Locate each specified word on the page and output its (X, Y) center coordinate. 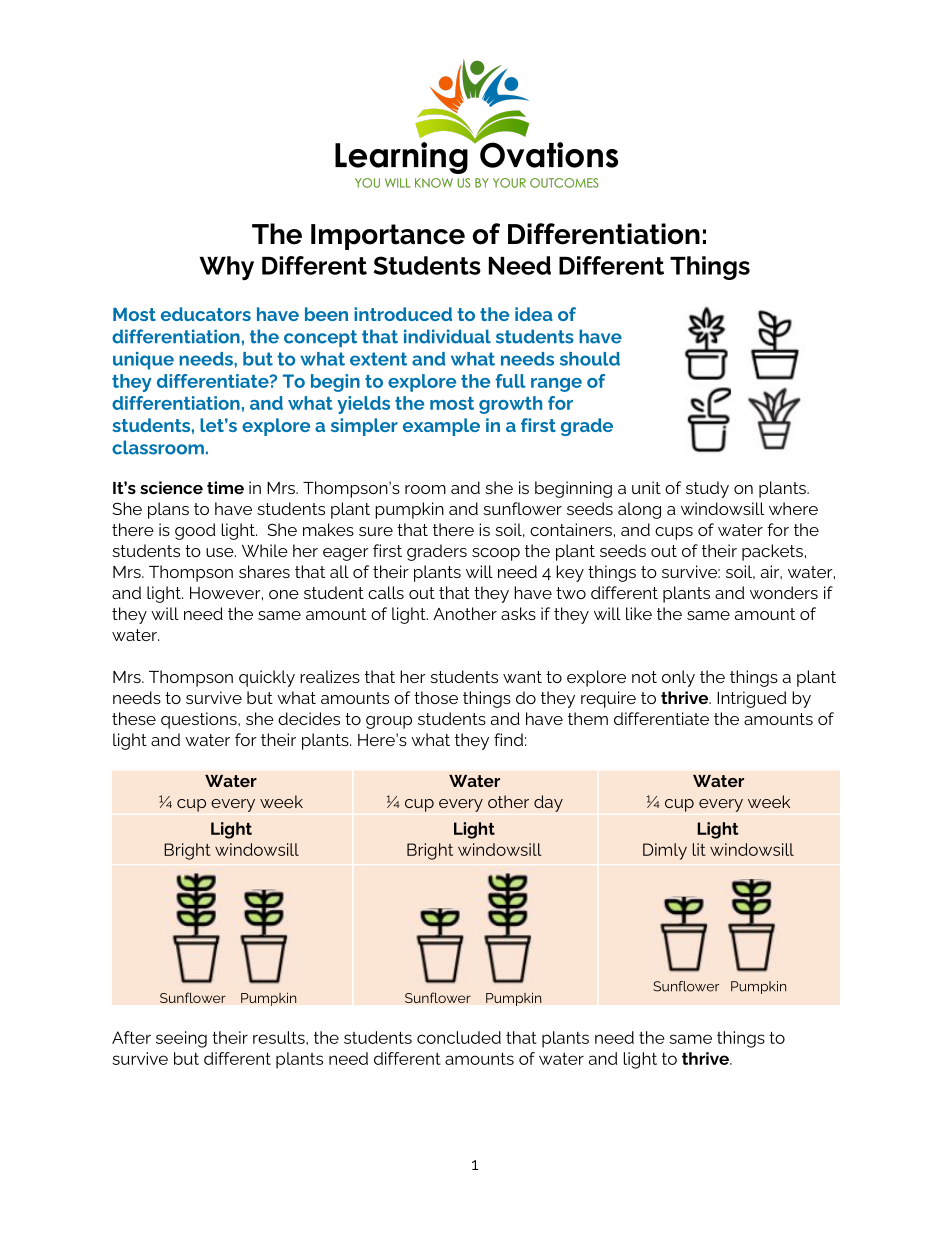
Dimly (665, 851)
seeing (181, 1039)
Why (226, 268)
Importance (388, 237)
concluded (459, 1037)
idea (534, 314)
